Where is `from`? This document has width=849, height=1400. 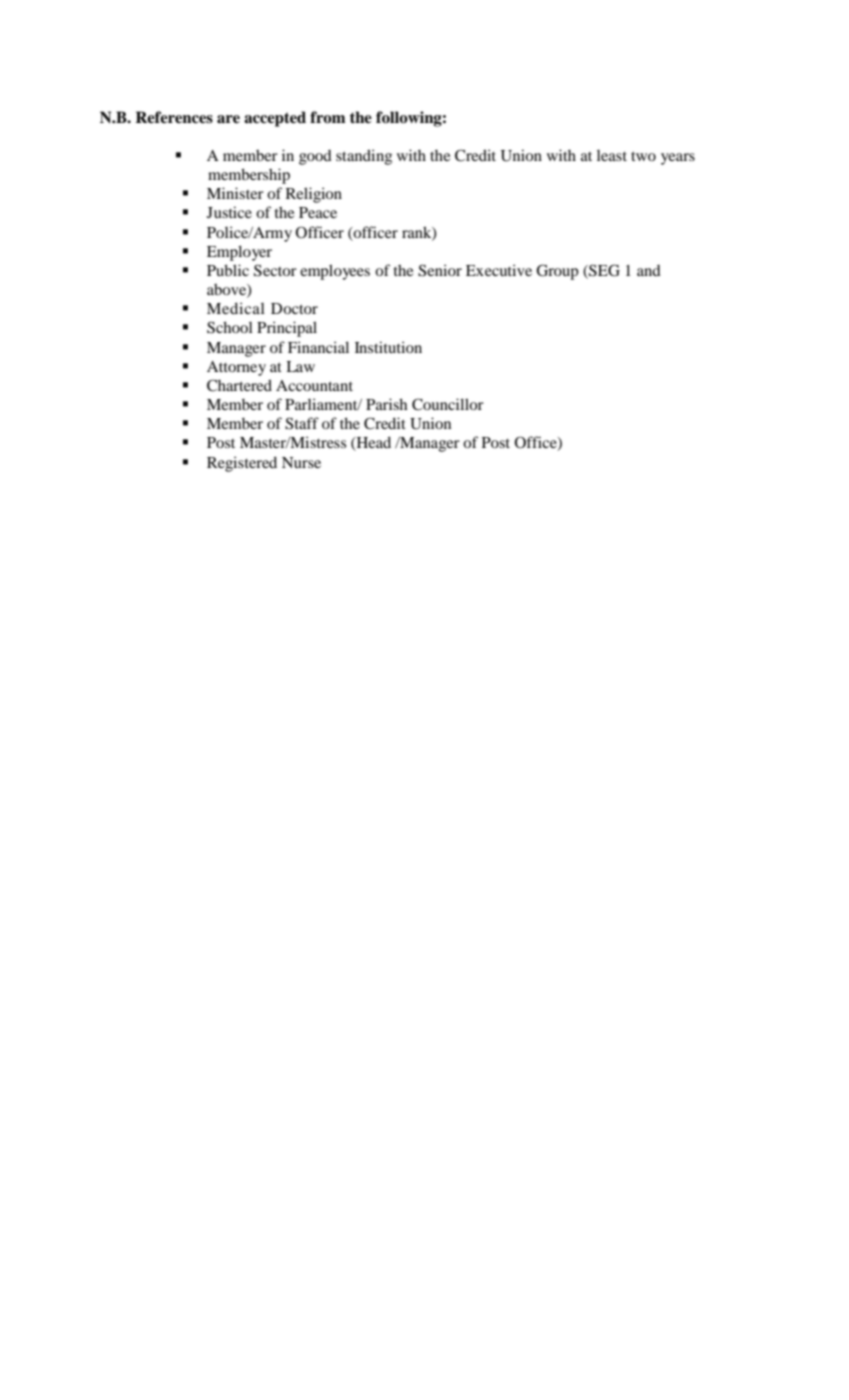 from is located at coordinates (327, 117).
